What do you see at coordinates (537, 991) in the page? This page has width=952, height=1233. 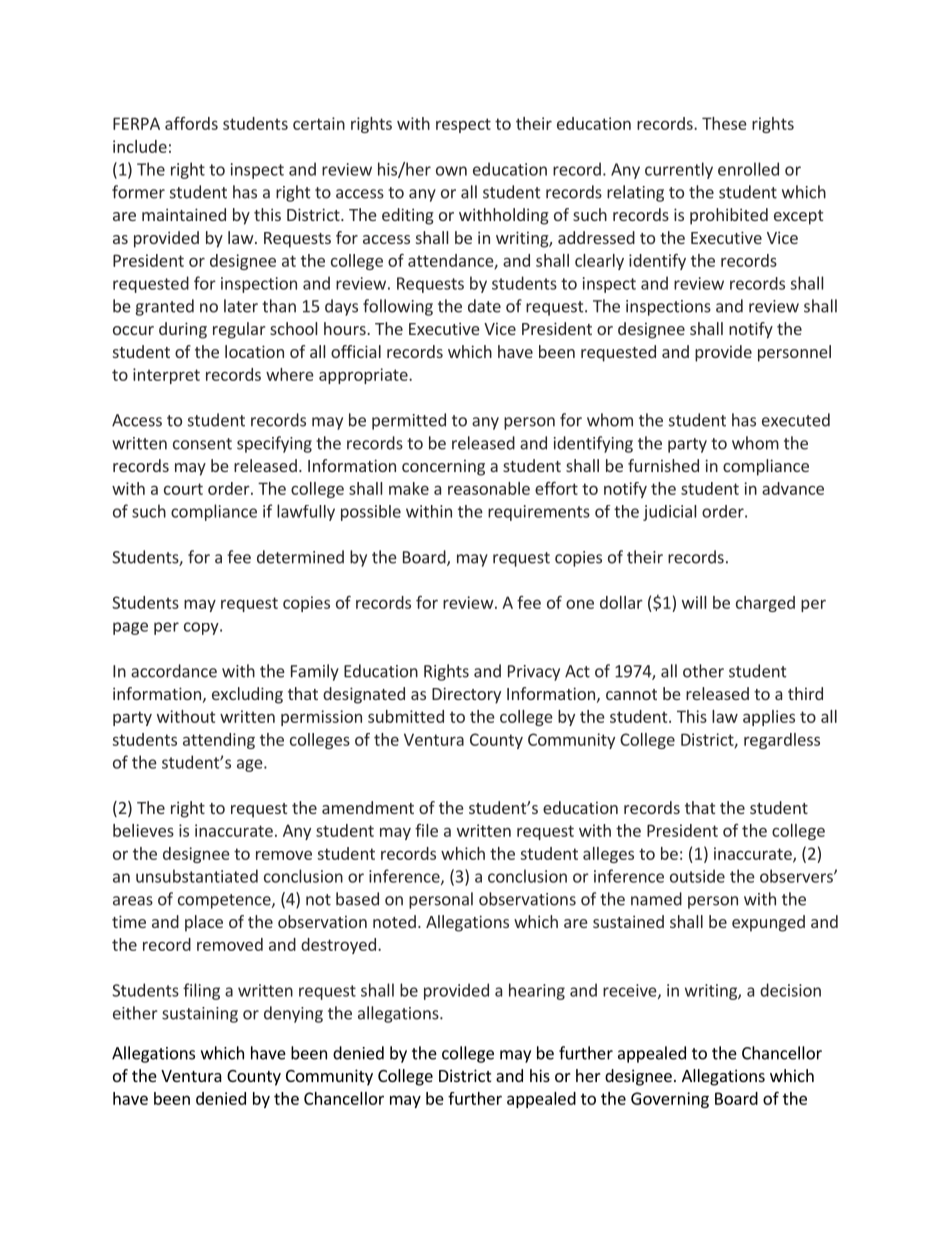 I see `hearing` at bounding box center [537, 991].
